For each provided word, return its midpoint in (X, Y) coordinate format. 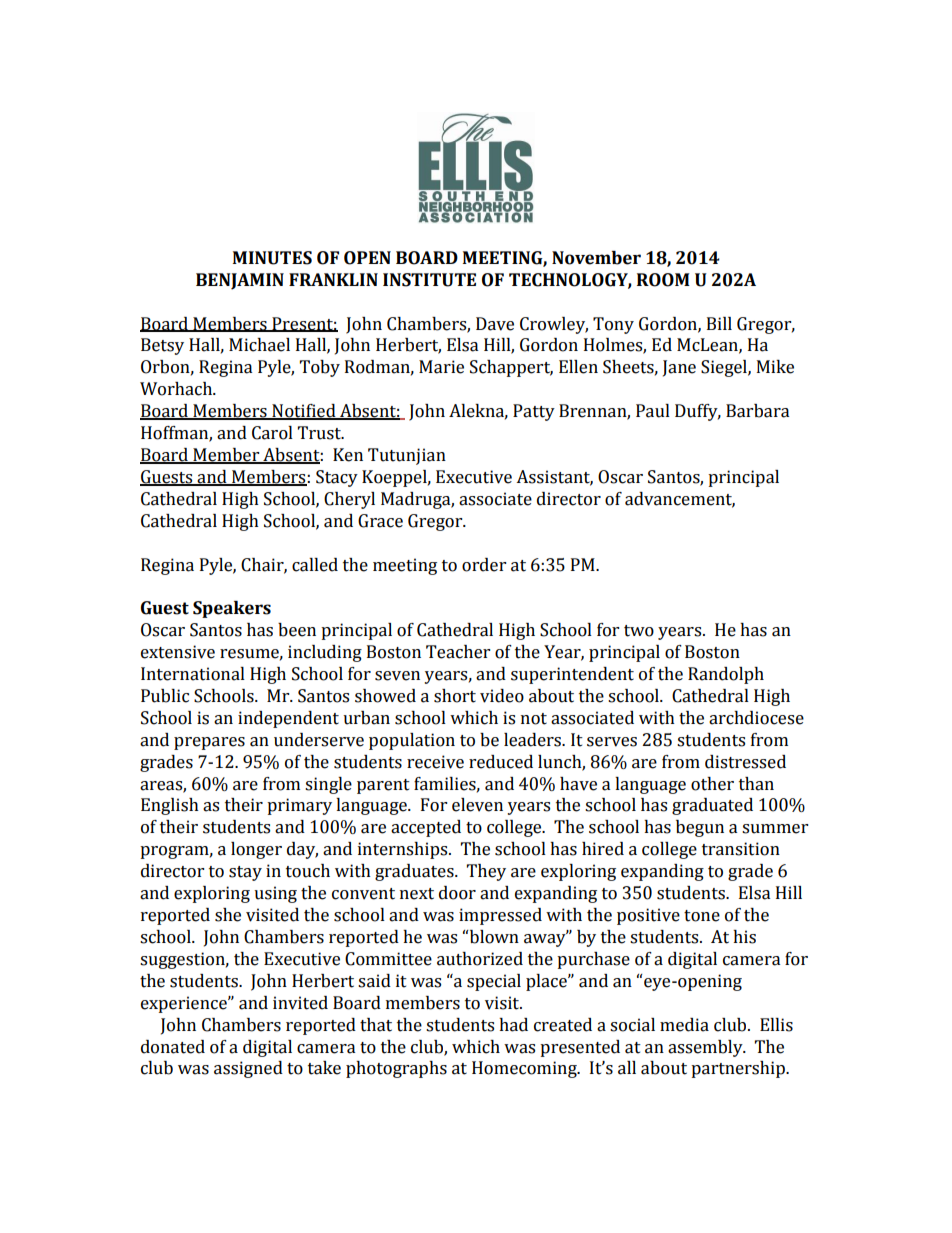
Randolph (726, 675)
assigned (248, 1069)
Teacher (458, 652)
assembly (706, 1048)
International (193, 674)
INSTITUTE (429, 280)
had (513, 1025)
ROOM (663, 280)
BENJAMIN (240, 281)
